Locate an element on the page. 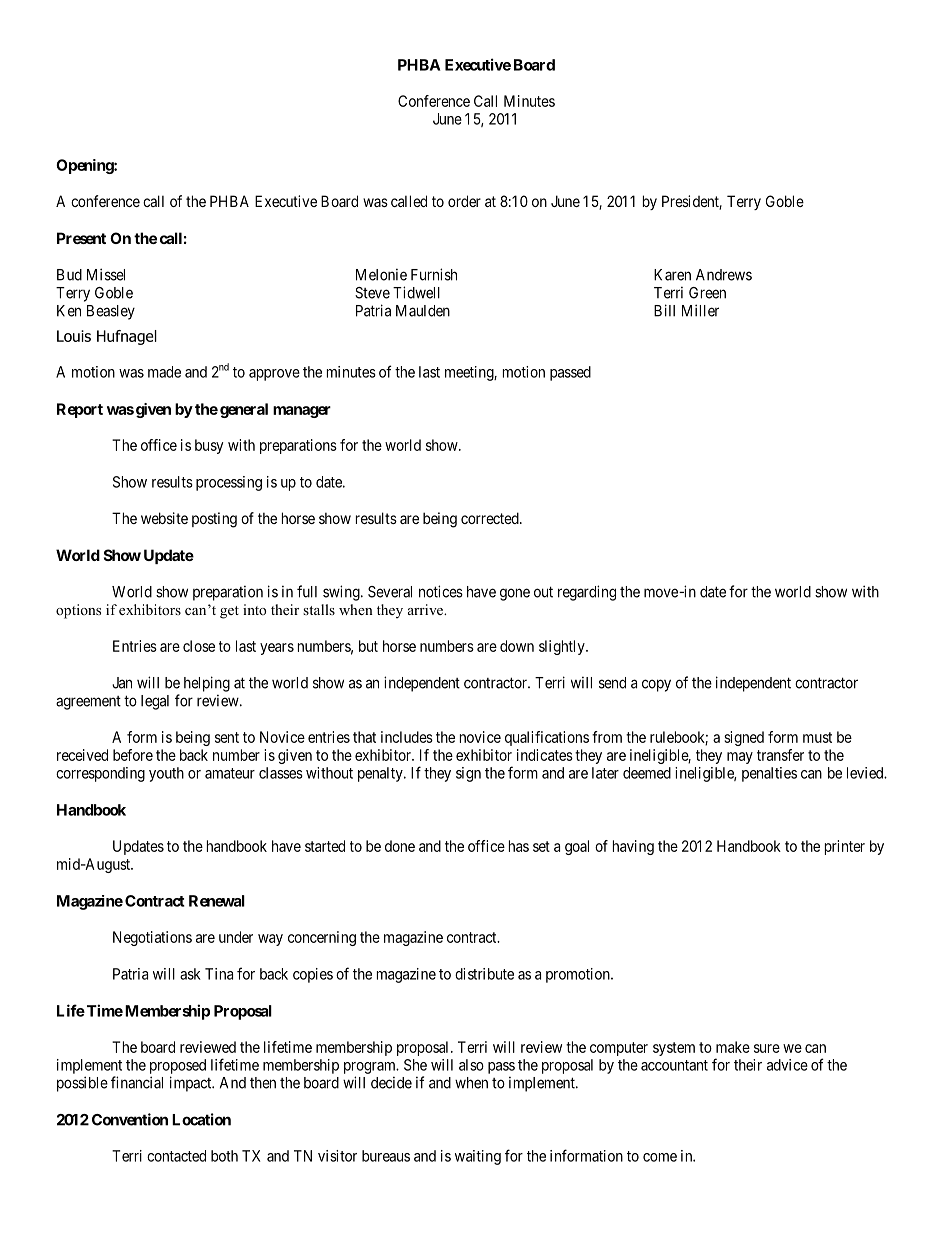 The width and height of the image is (952, 1233). order is located at coordinates (464, 201).
